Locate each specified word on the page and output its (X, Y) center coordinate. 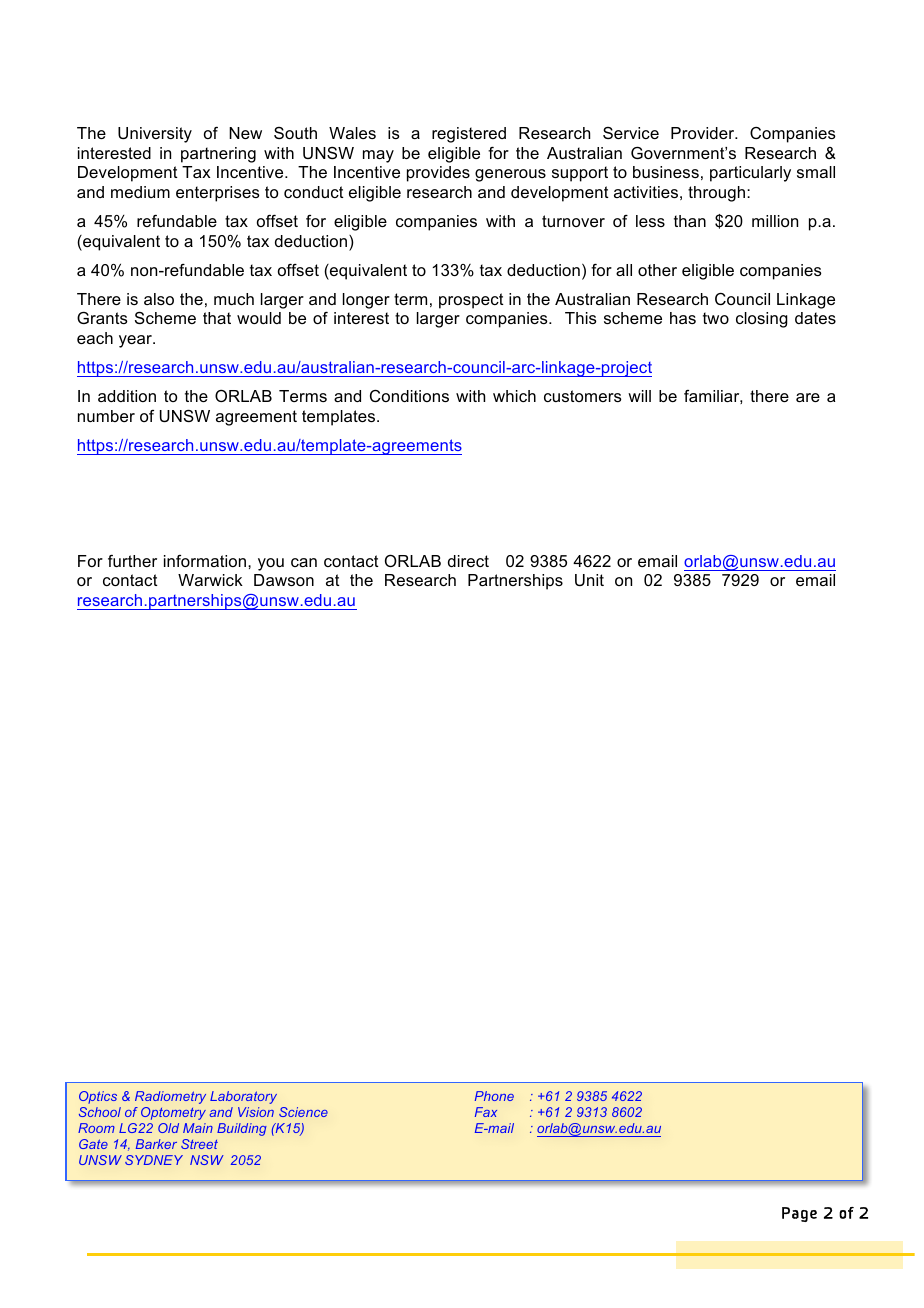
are (808, 397)
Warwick (210, 580)
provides (438, 174)
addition (127, 396)
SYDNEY (154, 1160)
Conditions (409, 396)
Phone (494, 1096)
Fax (486, 1112)
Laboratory (243, 1097)
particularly (750, 174)
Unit (589, 580)
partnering (218, 155)
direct (468, 561)
